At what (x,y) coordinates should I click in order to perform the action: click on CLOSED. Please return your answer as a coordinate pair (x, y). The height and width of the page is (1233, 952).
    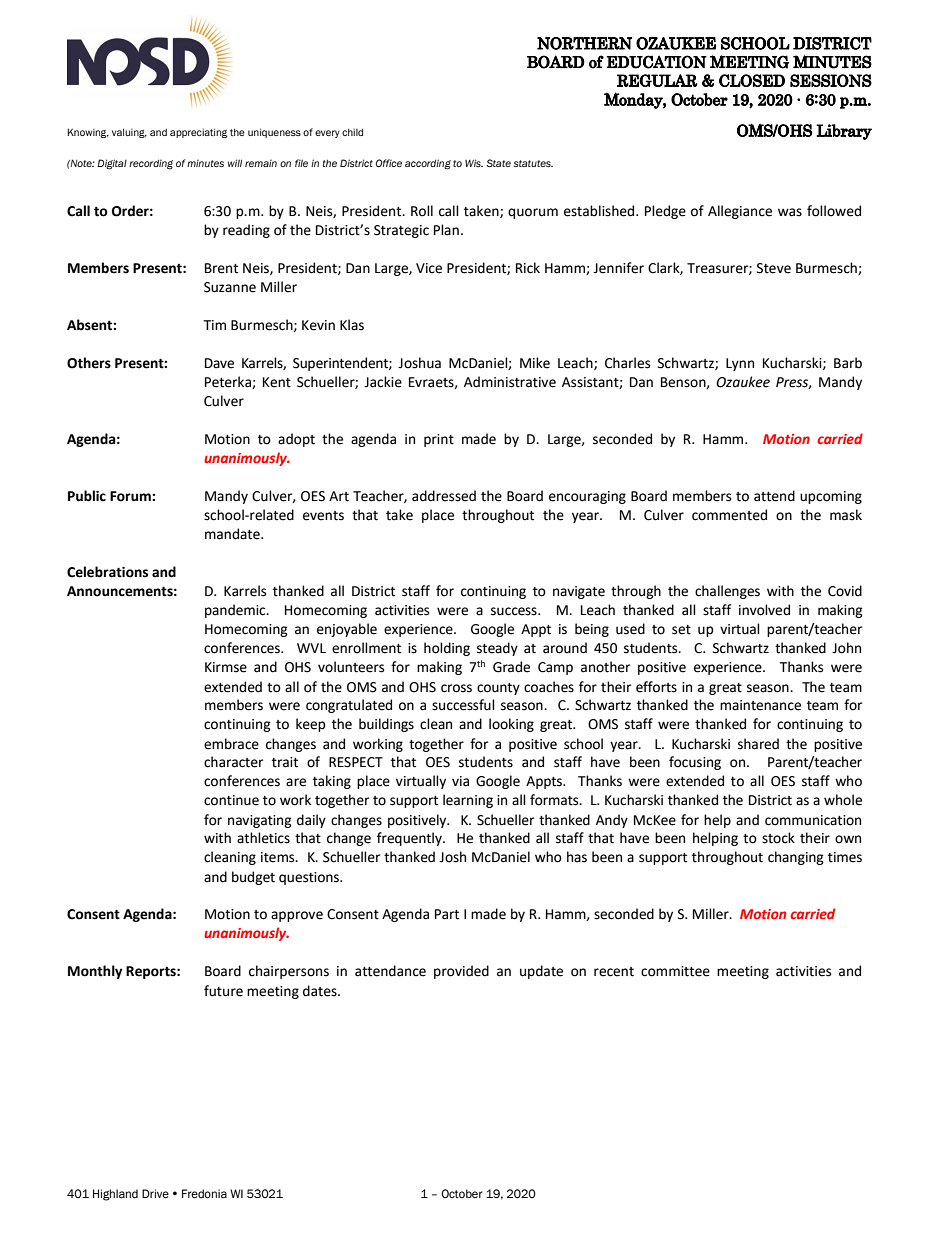
    Looking at the image, I should click on (752, 80).
